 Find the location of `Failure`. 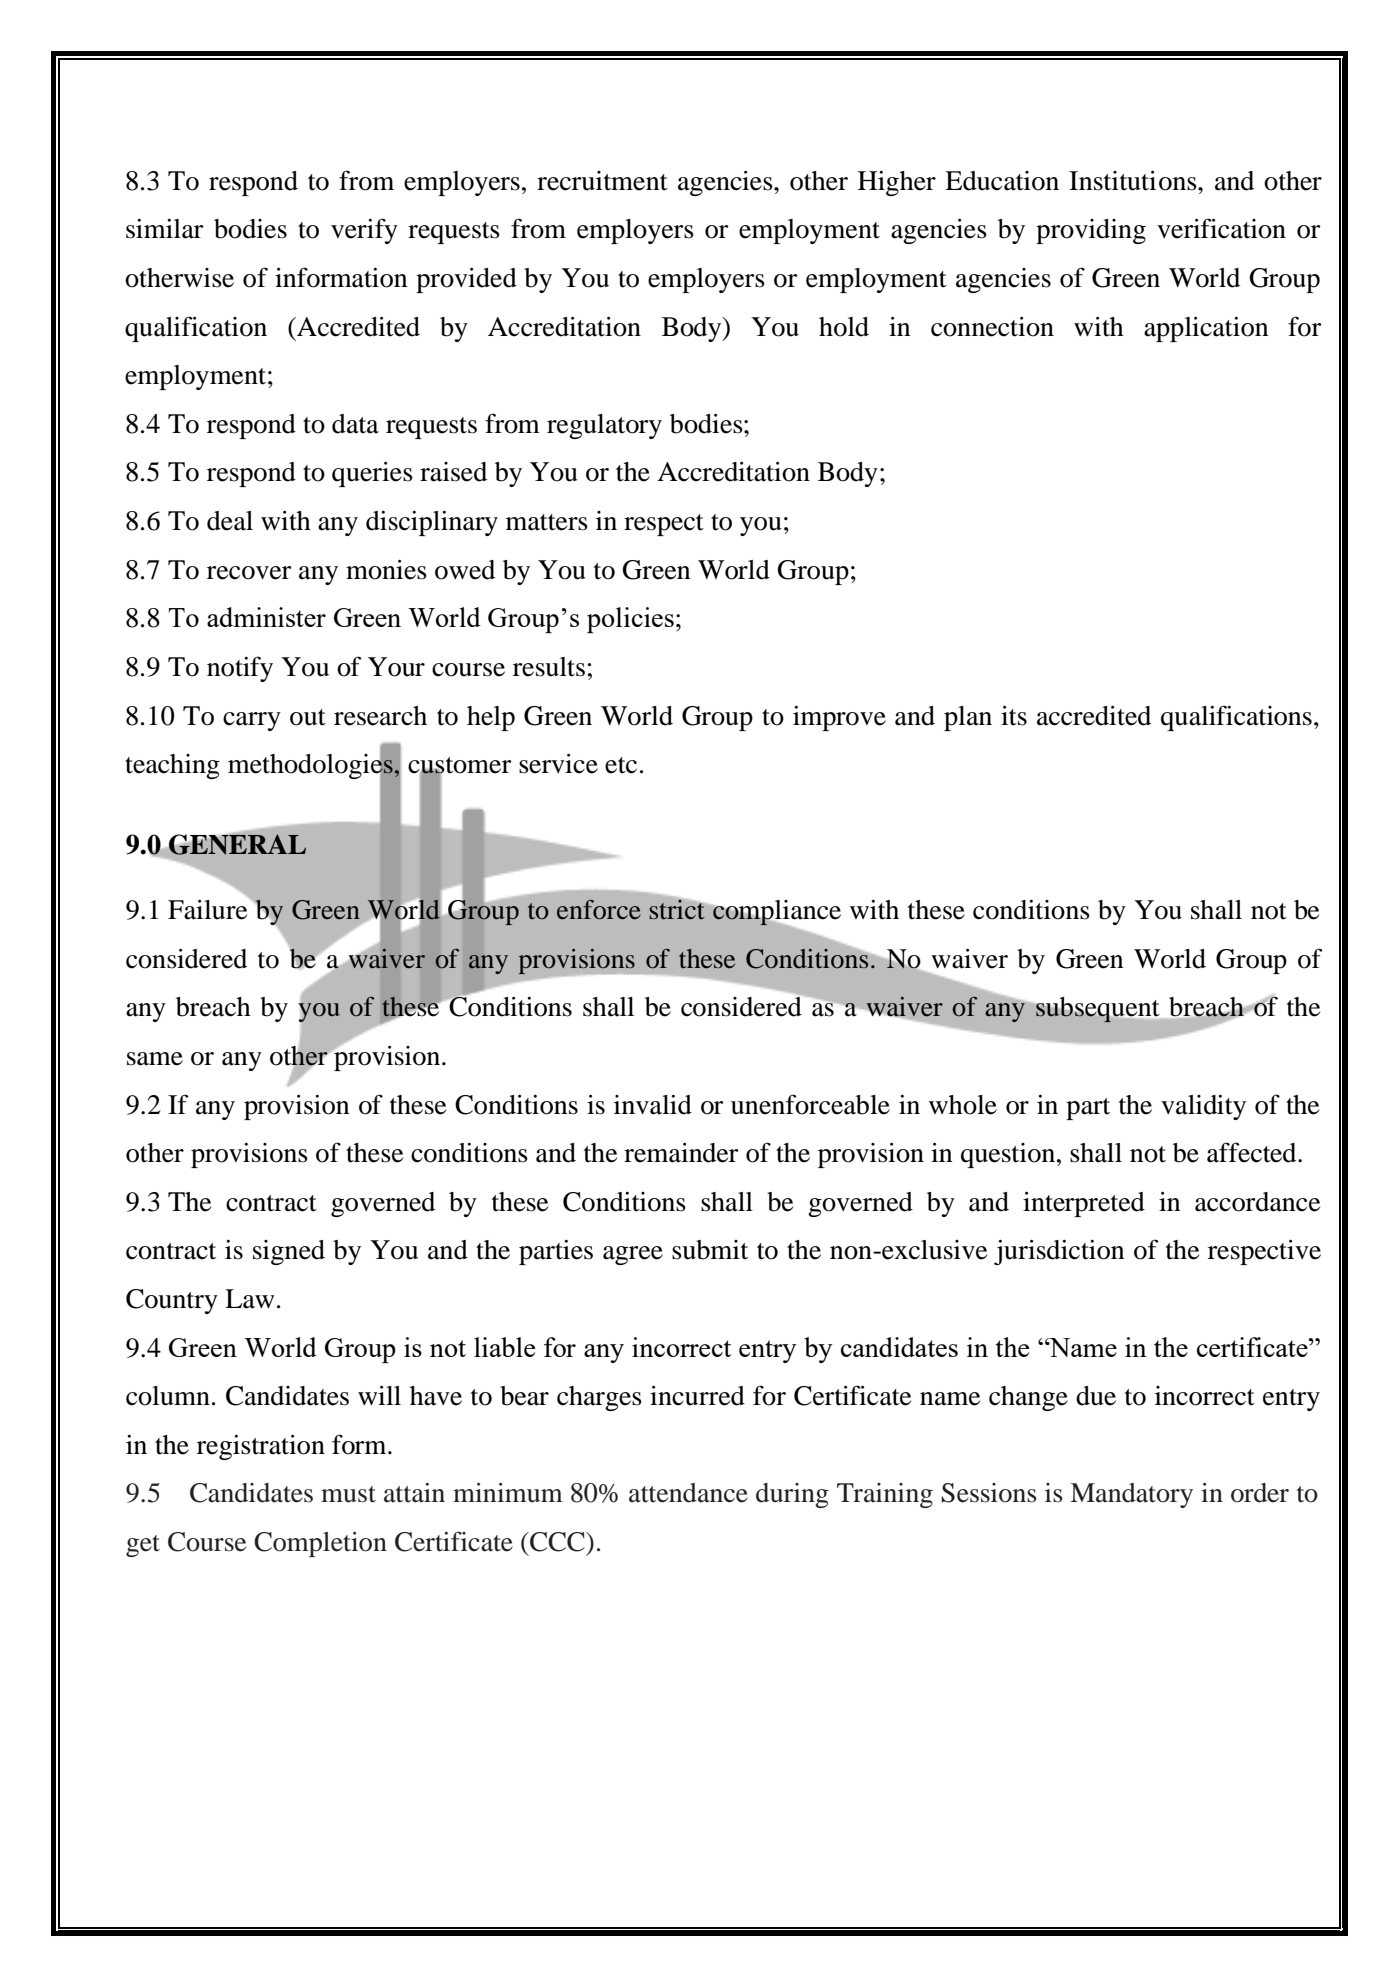

Failure is located at coordinates (207, 910).
